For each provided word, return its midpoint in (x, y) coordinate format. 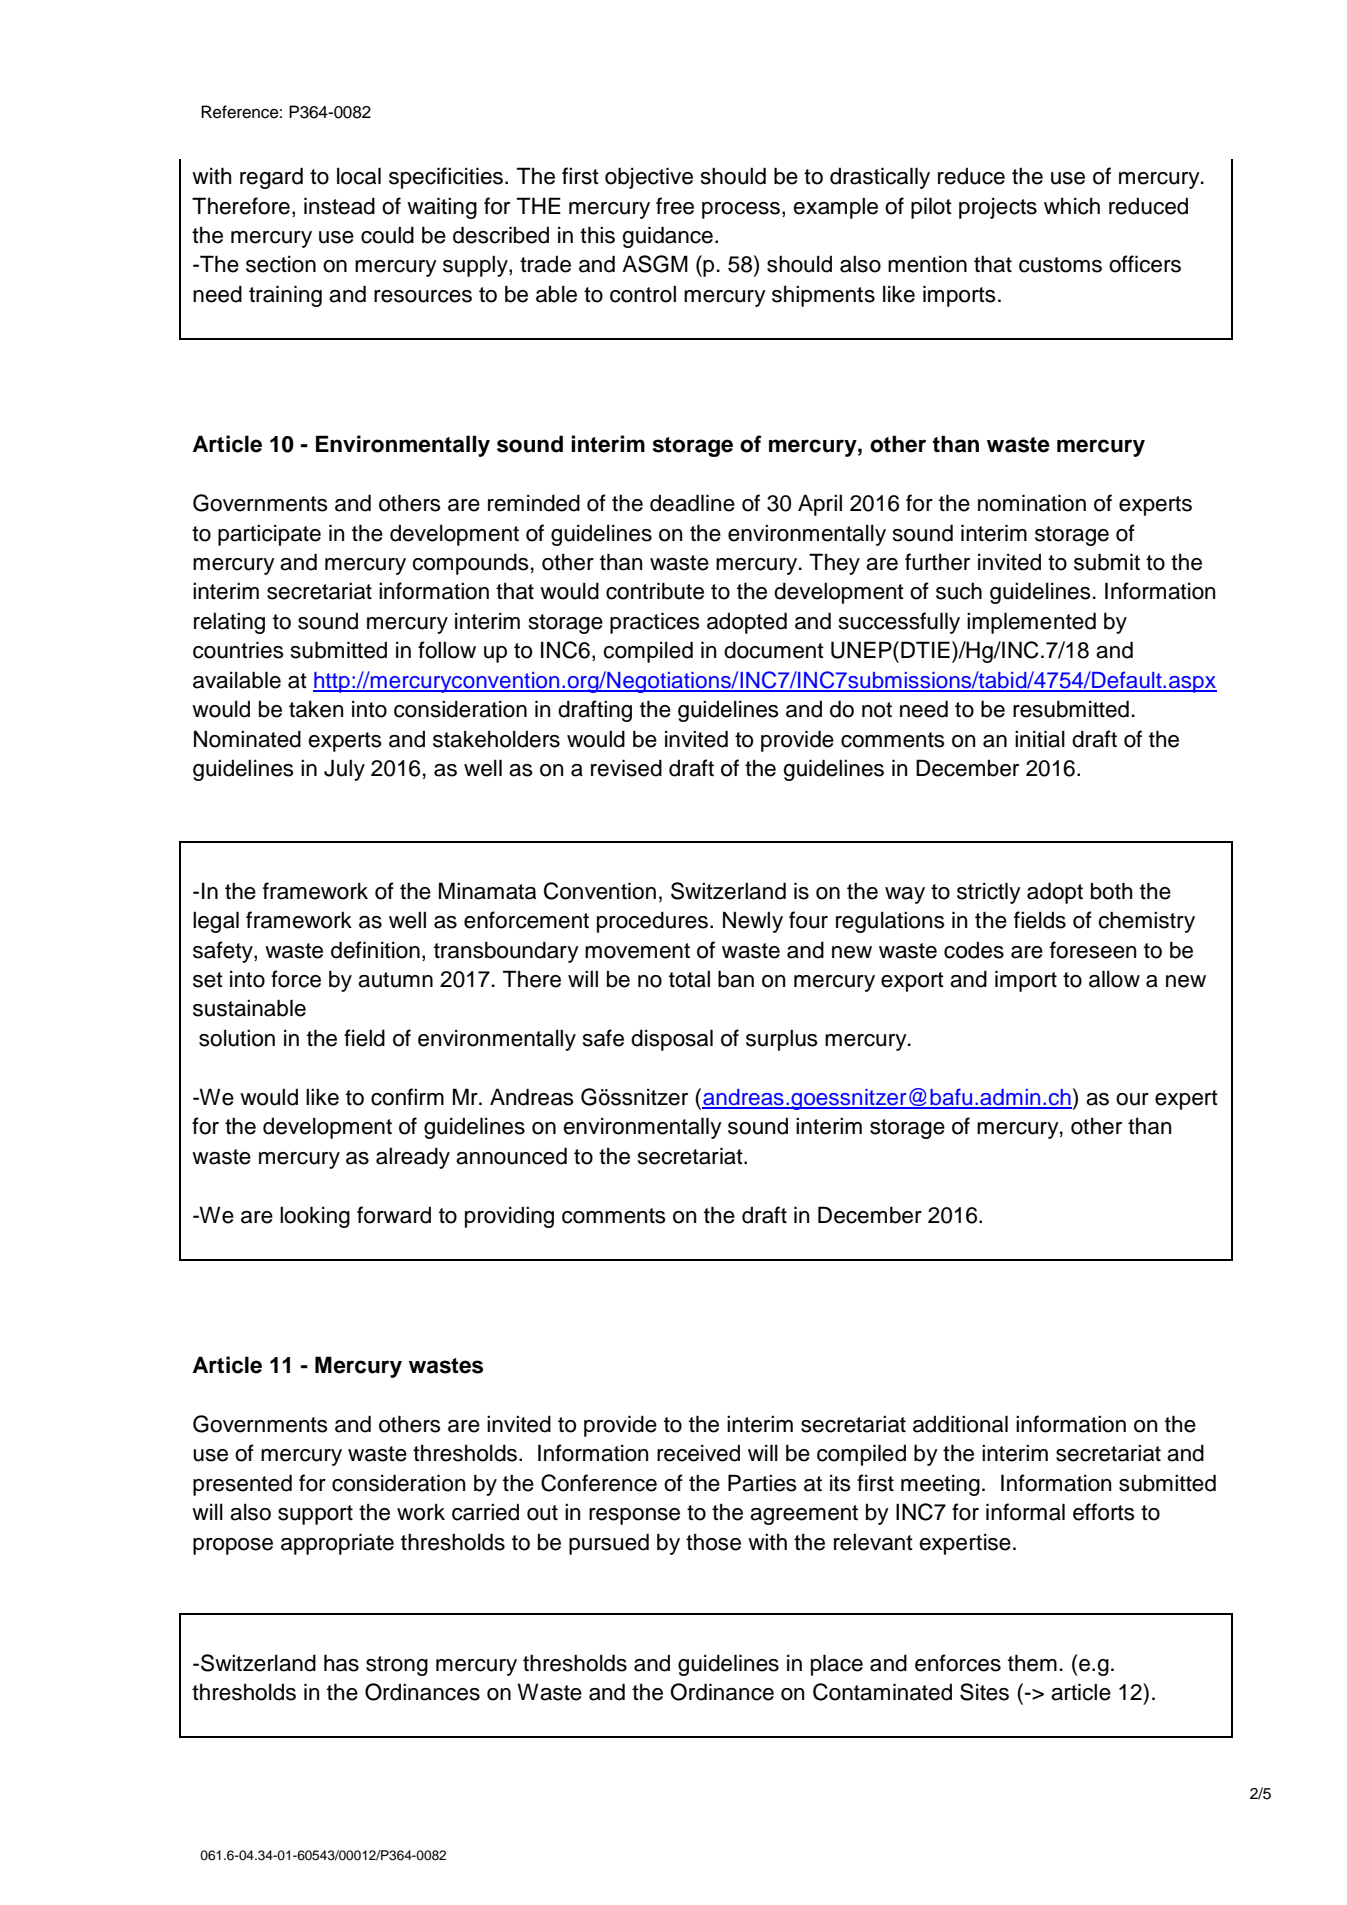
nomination (1032, 503)
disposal (672, 1040)
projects (998, 208)
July (344, 770)
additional (960, 1424)
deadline (692, 503)
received (698, 1453)
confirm (407, 1097)
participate (269, 535)
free (675, 206)
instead (339, 206)
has (341, 1663)
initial (1040, 739)
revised (626, 768)
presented (242, 1485)
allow (1114, 979)
